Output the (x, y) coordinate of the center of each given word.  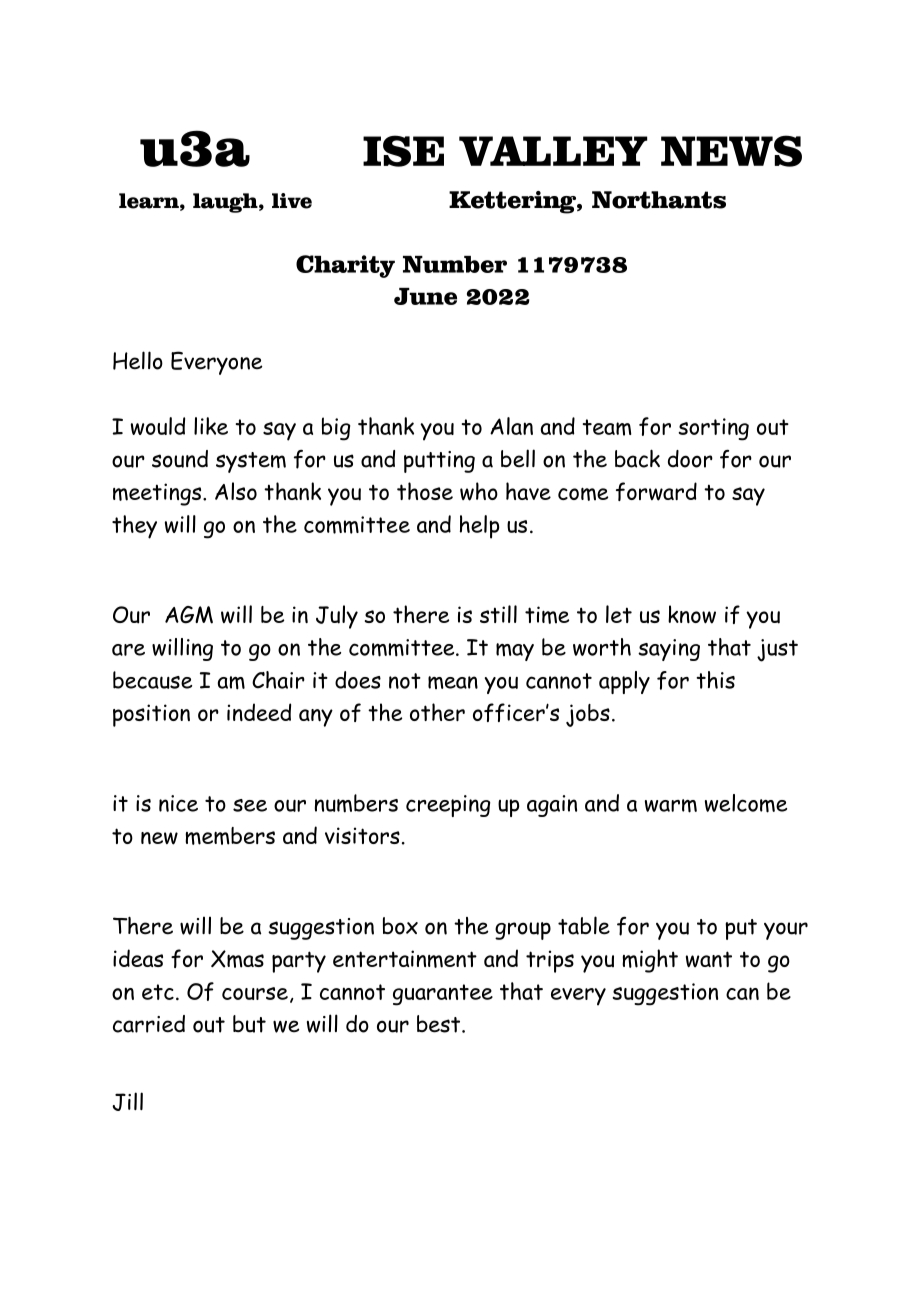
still (498, 614)
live (292, 201)
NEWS (731, 151)
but (249, 1024)
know (692, 614)
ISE (403, 151)
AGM (189, 615)
